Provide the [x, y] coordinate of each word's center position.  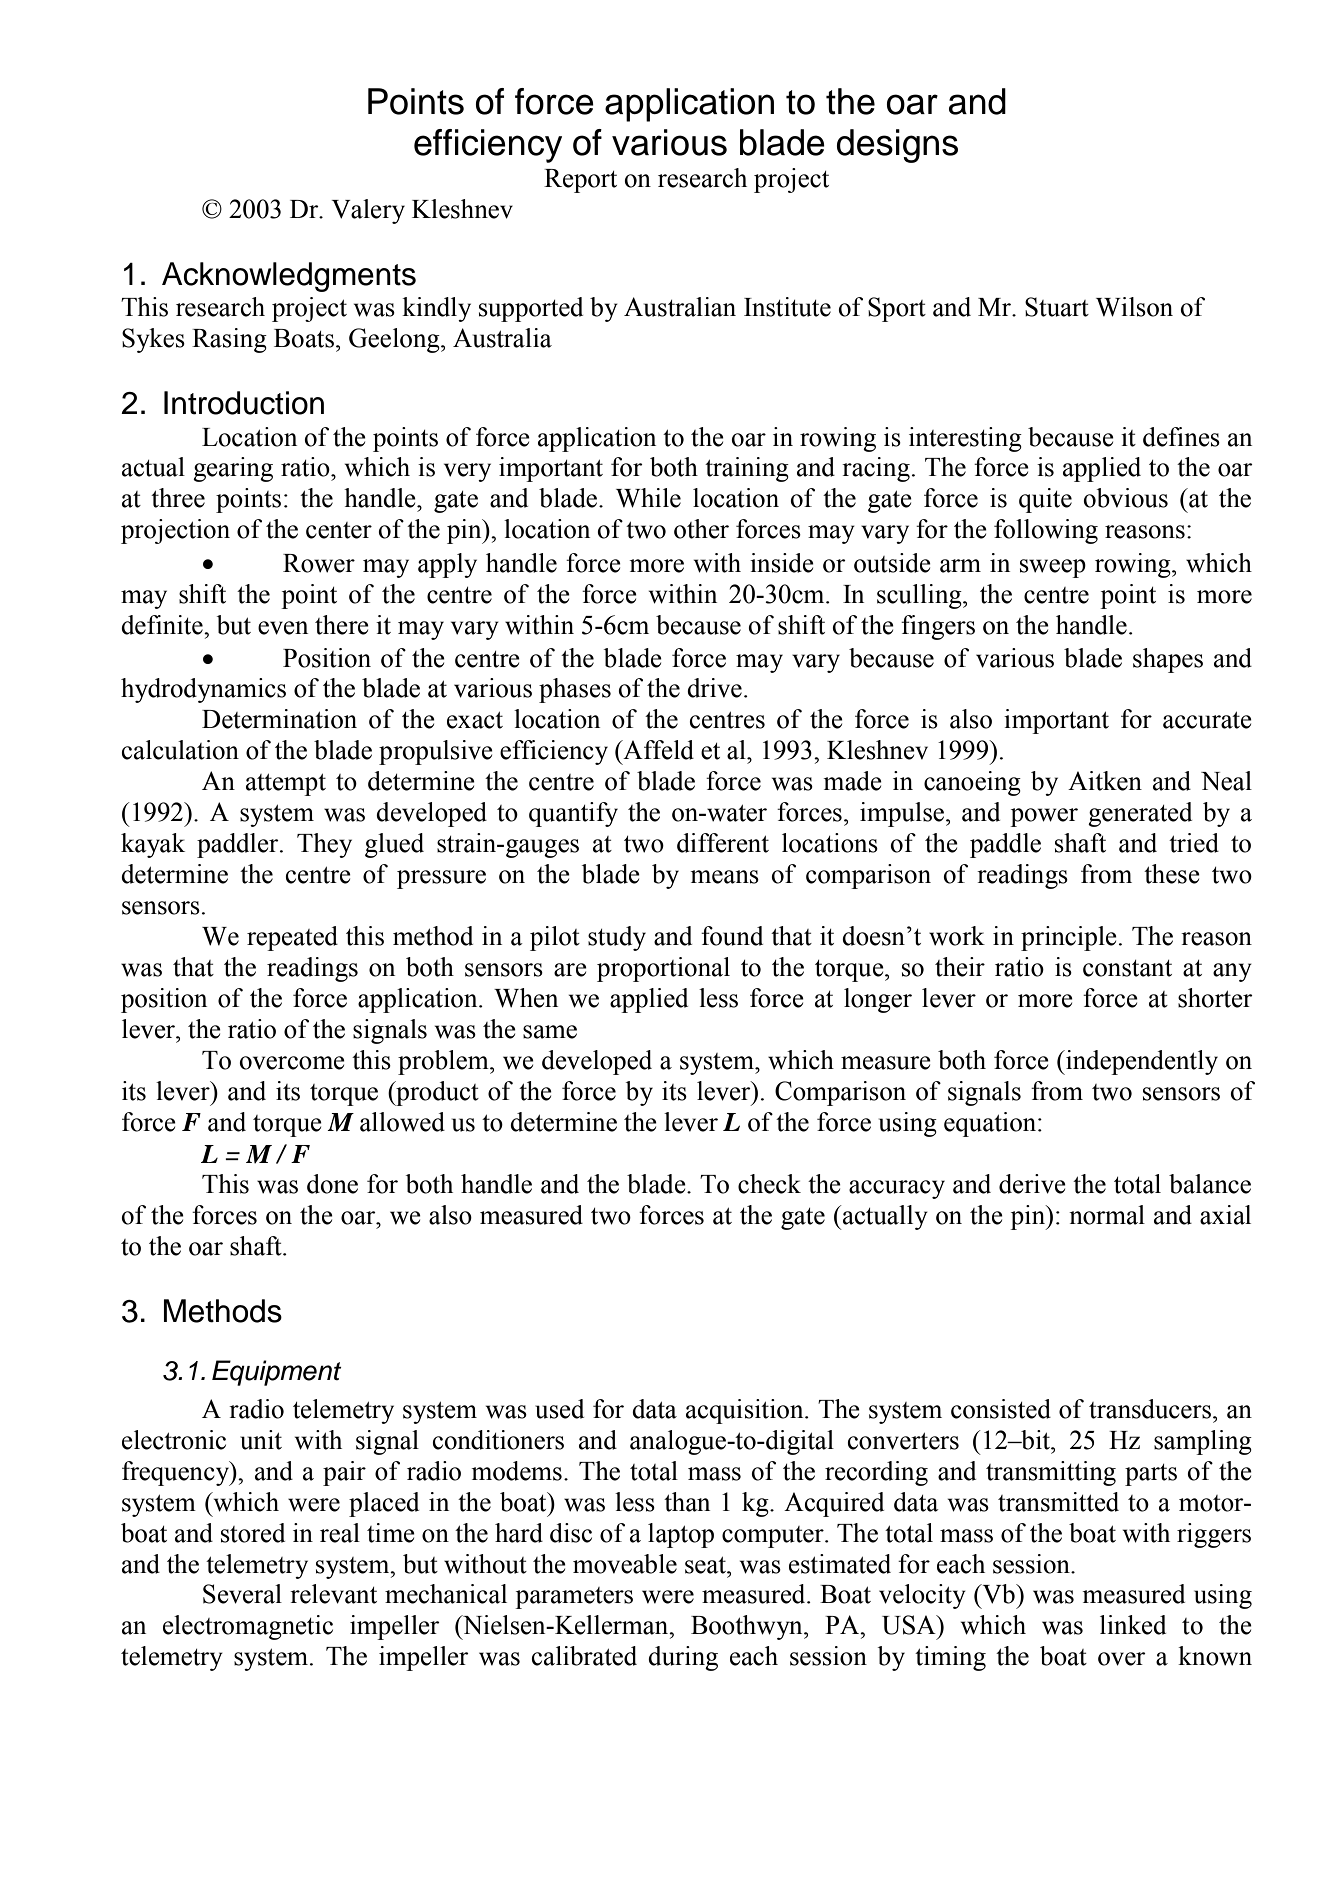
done [332, 1184]
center [339, 530]
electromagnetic [248, 1627]
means [724, 877]
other [701, 529]
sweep [1053, 568]
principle [1069, 938]
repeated [292, 938]
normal [1107, 1215]
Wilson [1134, 307]
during [683, 1658]
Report [580, 181]
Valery [368, 211]
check [769, 1184]
